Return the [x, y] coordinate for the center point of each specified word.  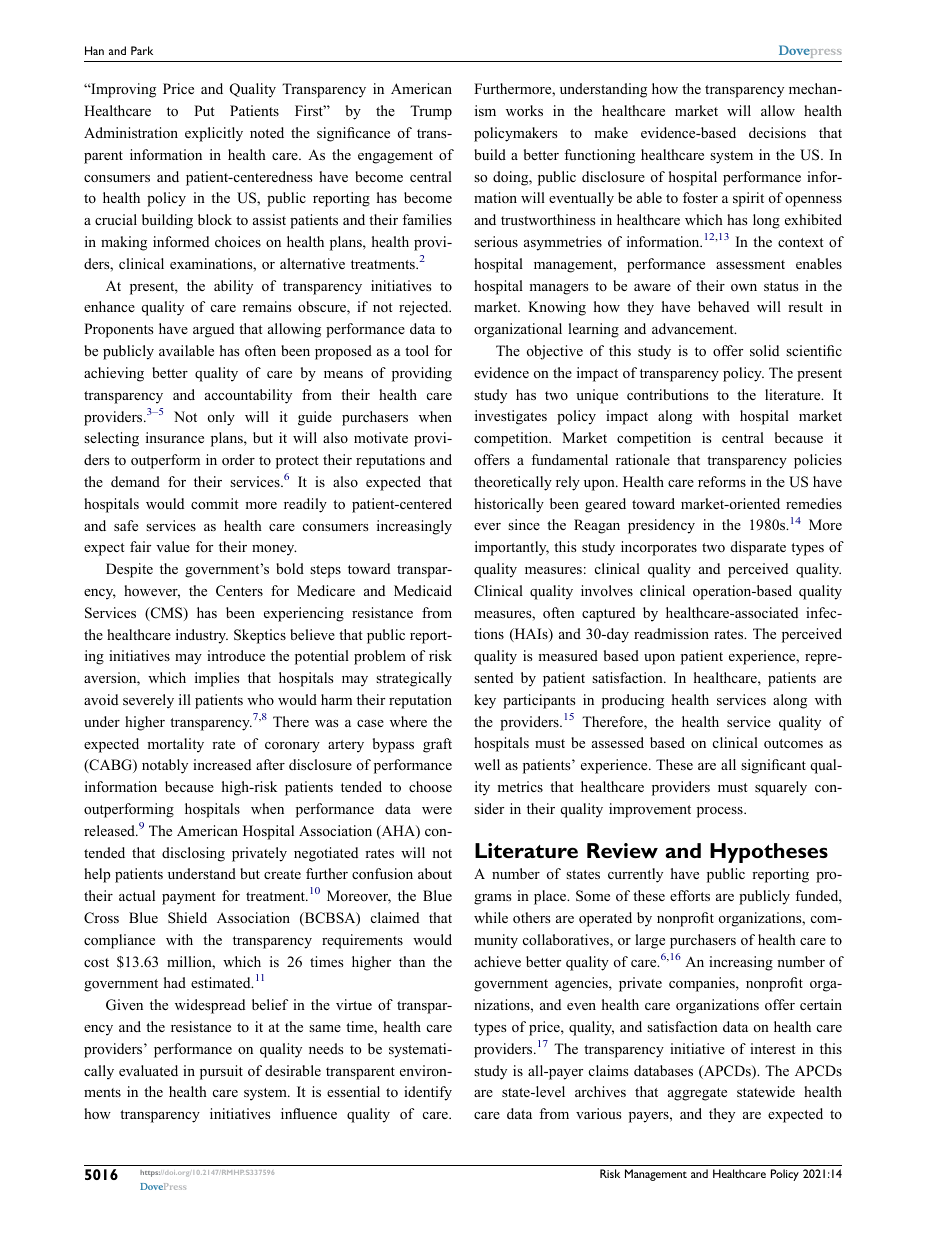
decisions [777, 133]
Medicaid [423, 590]
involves [607, 590]
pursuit [221, 1072]
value [173, 546]
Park [142, 50]
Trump [431, 112]
